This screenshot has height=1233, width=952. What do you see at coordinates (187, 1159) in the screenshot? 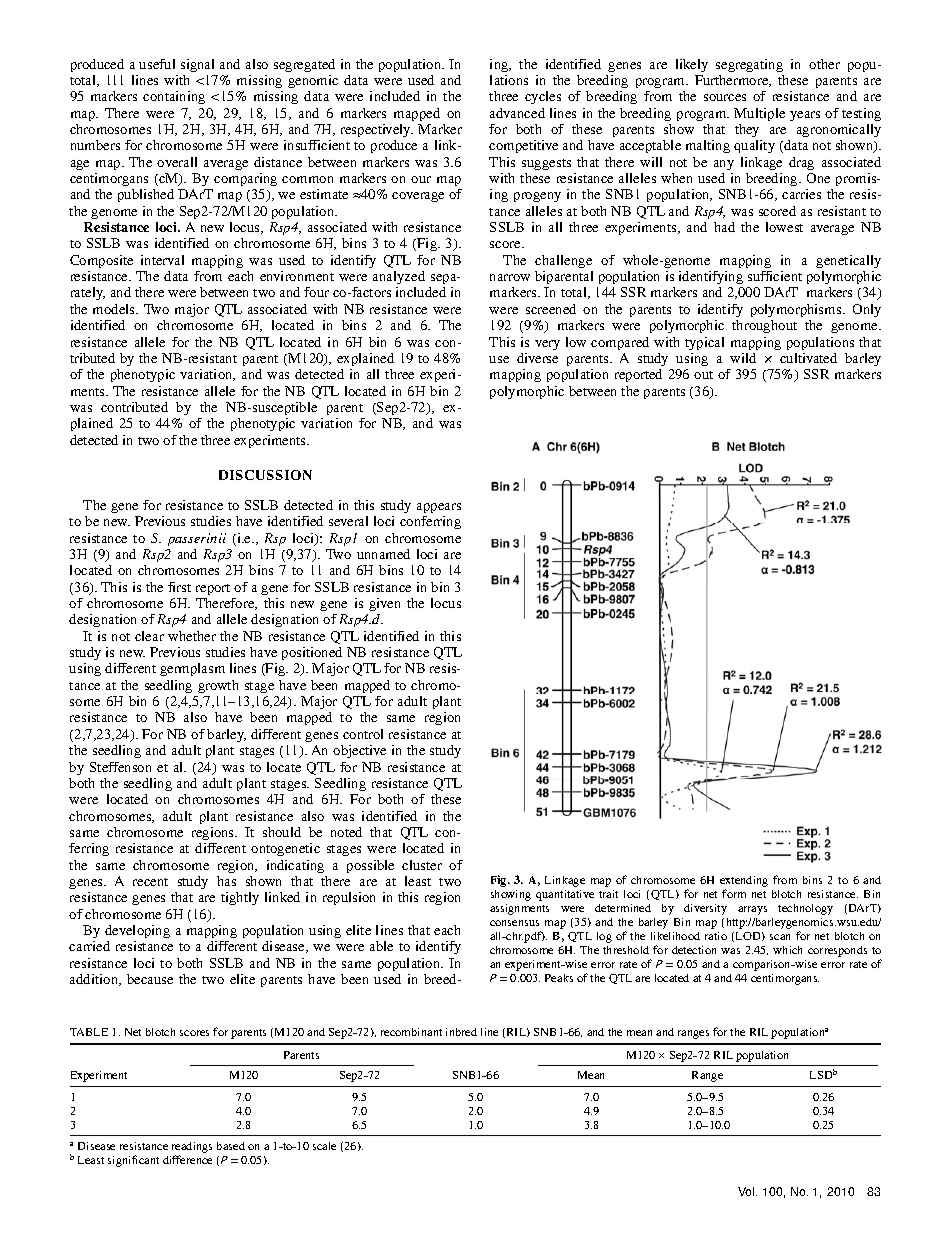
I see `difference` at bounding box center [187, 1159].
